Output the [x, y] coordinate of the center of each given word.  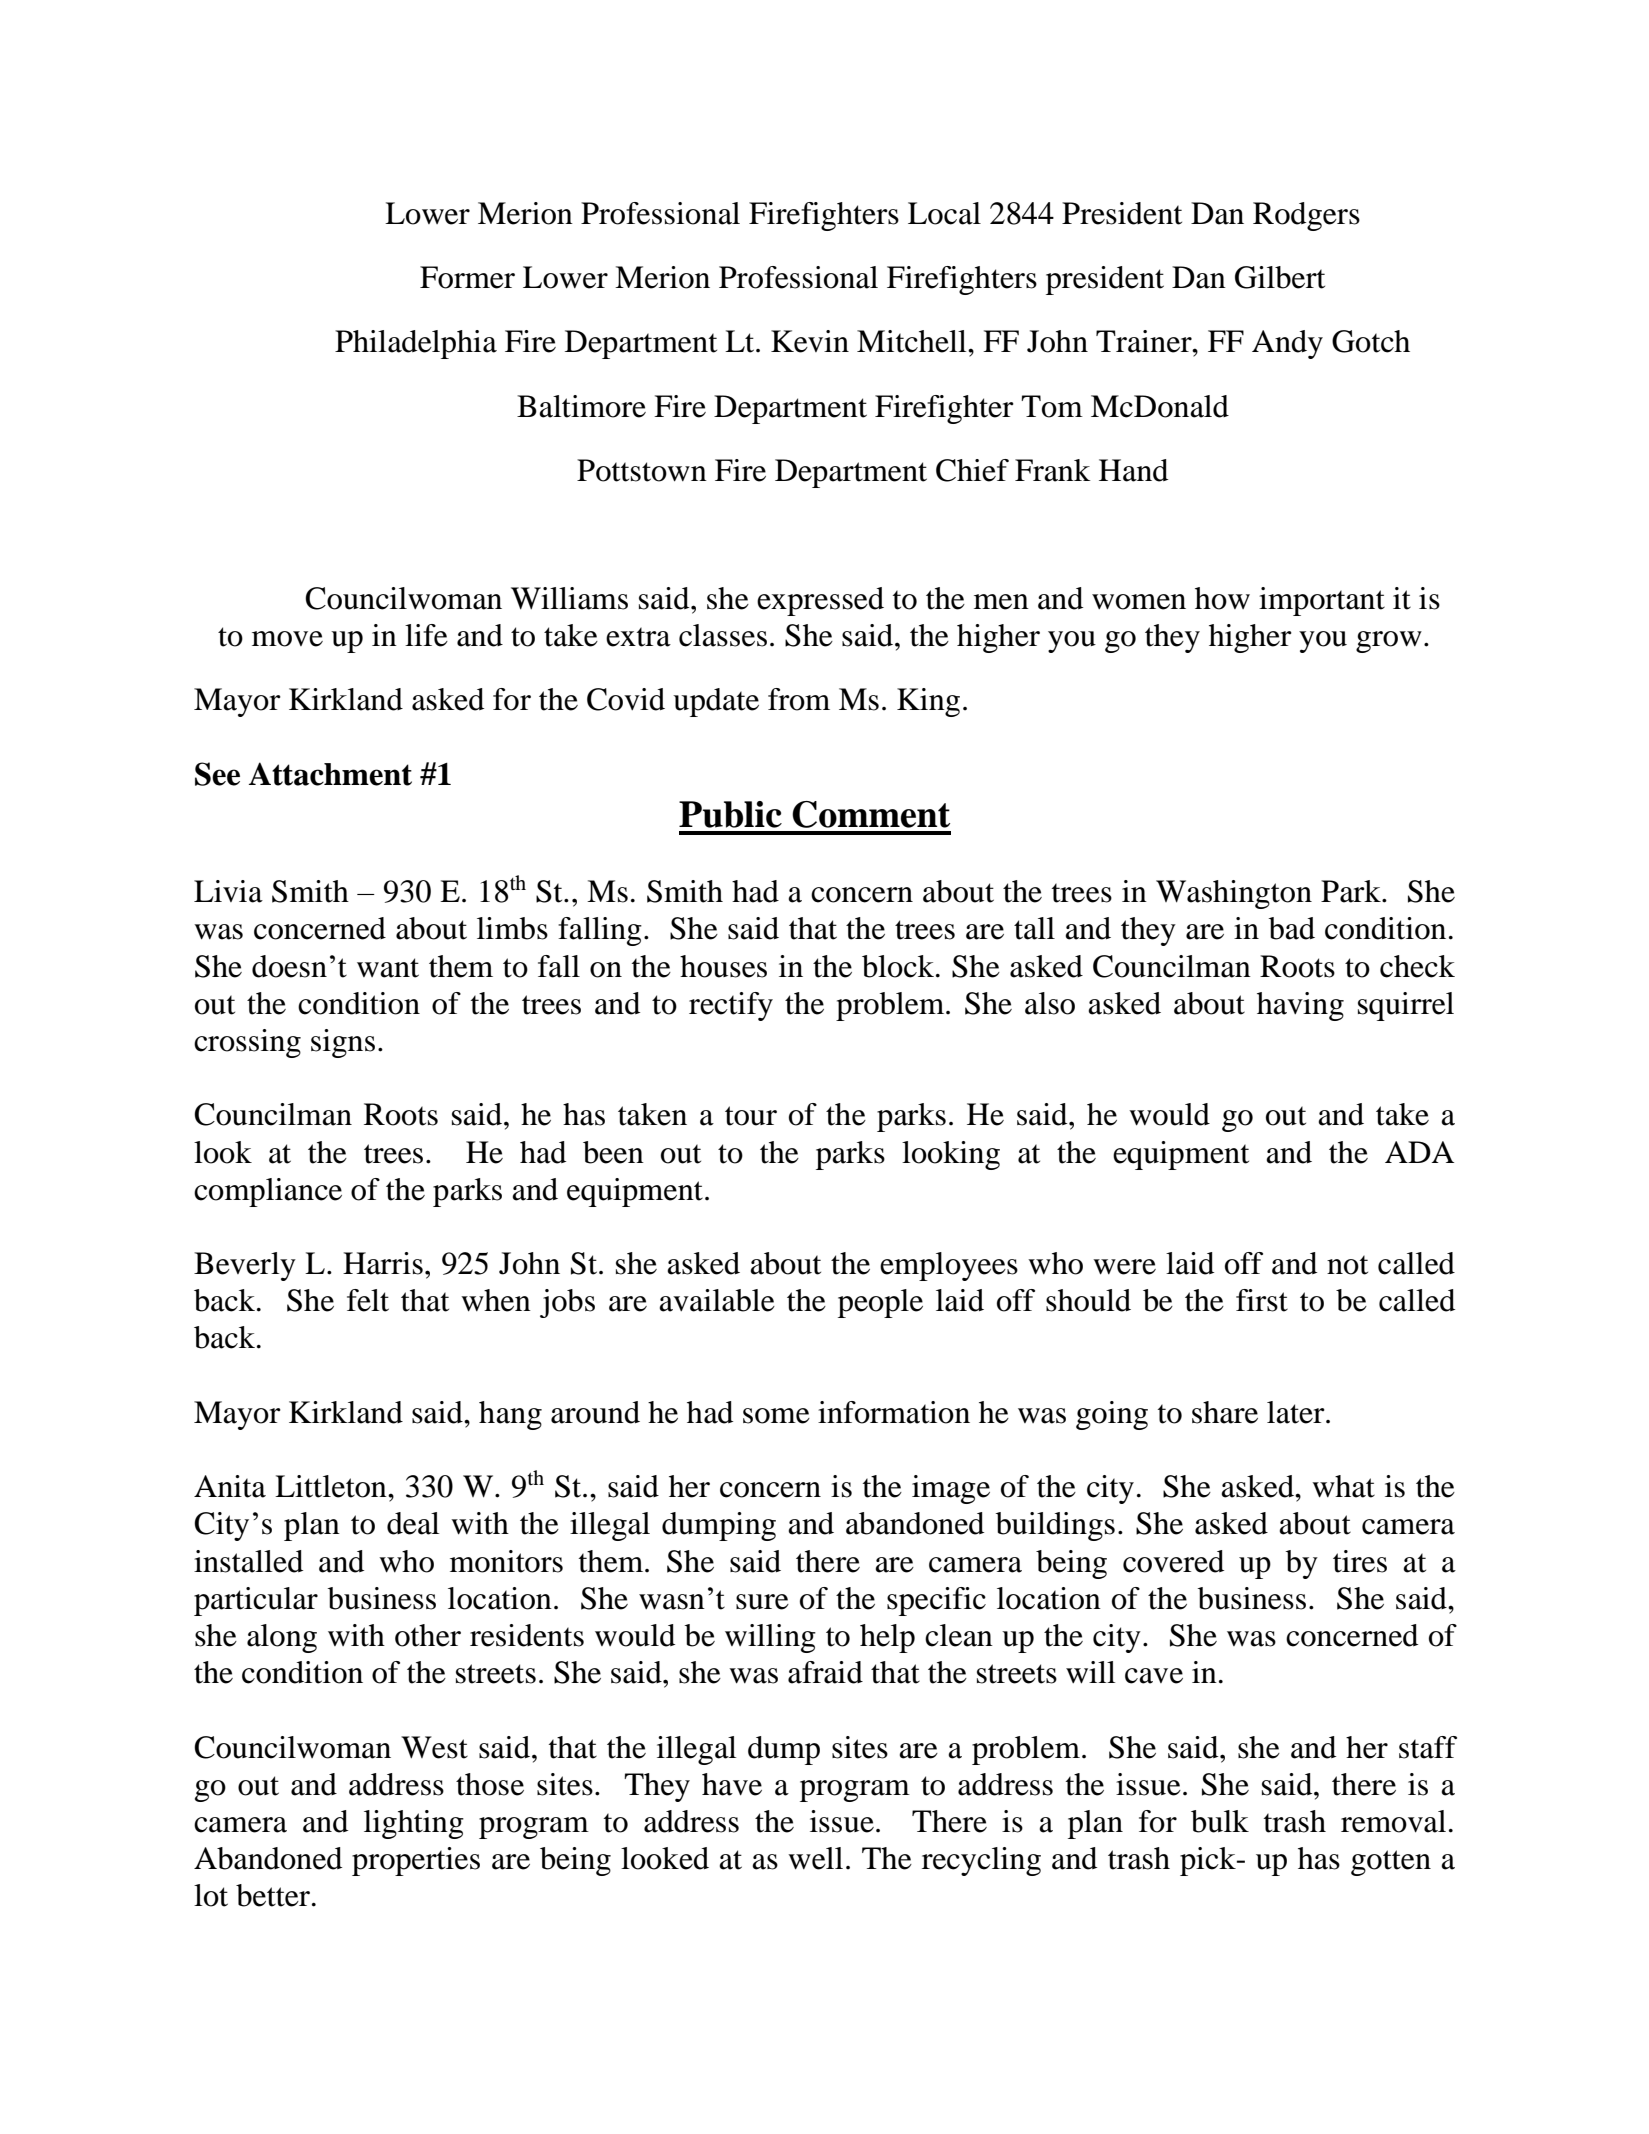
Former [467, 277]
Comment [871, 814]
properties [416, 1861]
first [1262, 1300]
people [880, 1303]
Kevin [810, 341]
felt [368, 1300]
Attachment [330, 774]
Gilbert [1280, 277]
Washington [1234, 894]
